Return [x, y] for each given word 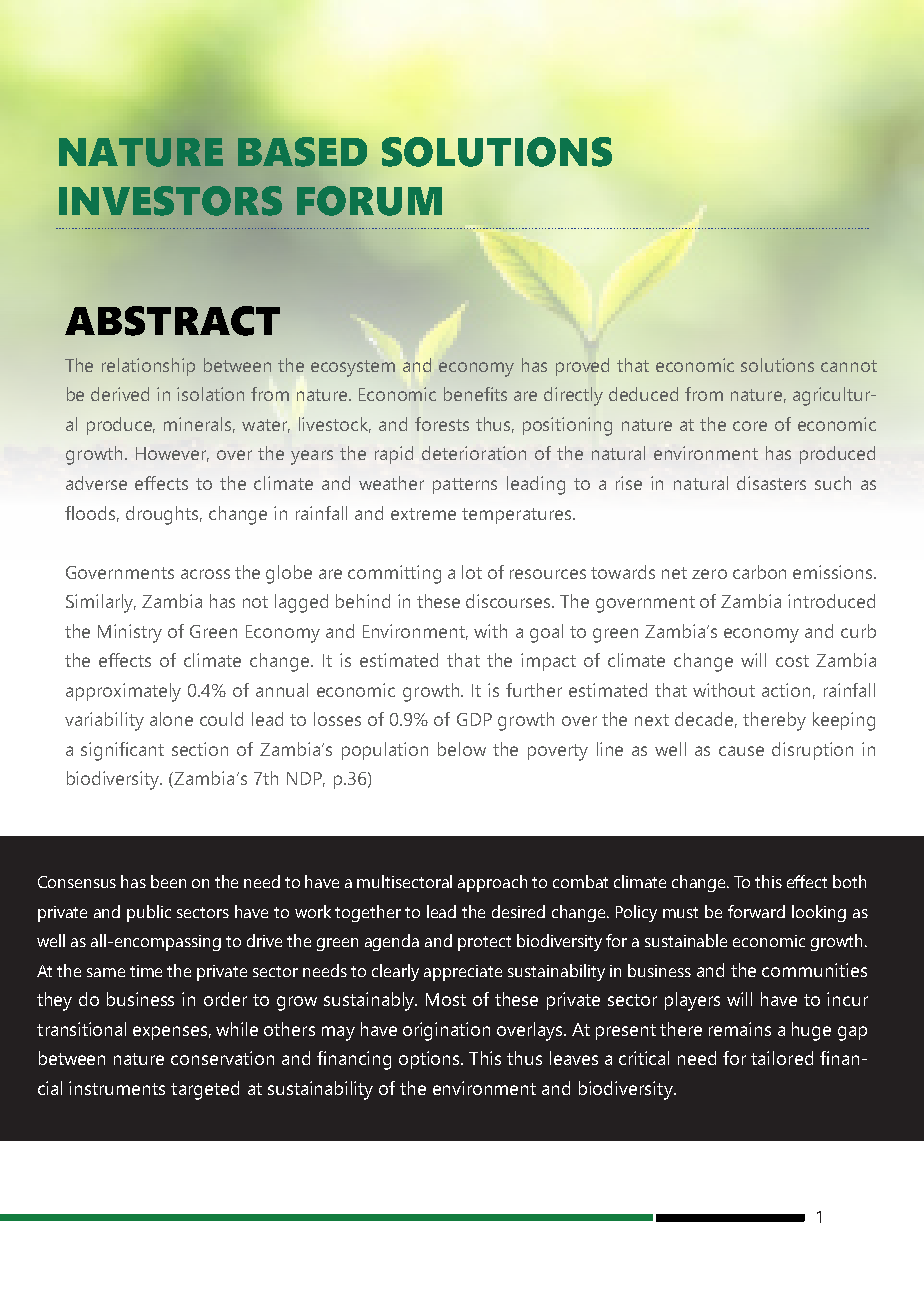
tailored [782, 1058]
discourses [510, 601]
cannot [849, 366]
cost [792, 661]
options [430, 1060]
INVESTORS [170, 201]
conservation [222, 1058]
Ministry [130, 633]
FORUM [369, 201]
